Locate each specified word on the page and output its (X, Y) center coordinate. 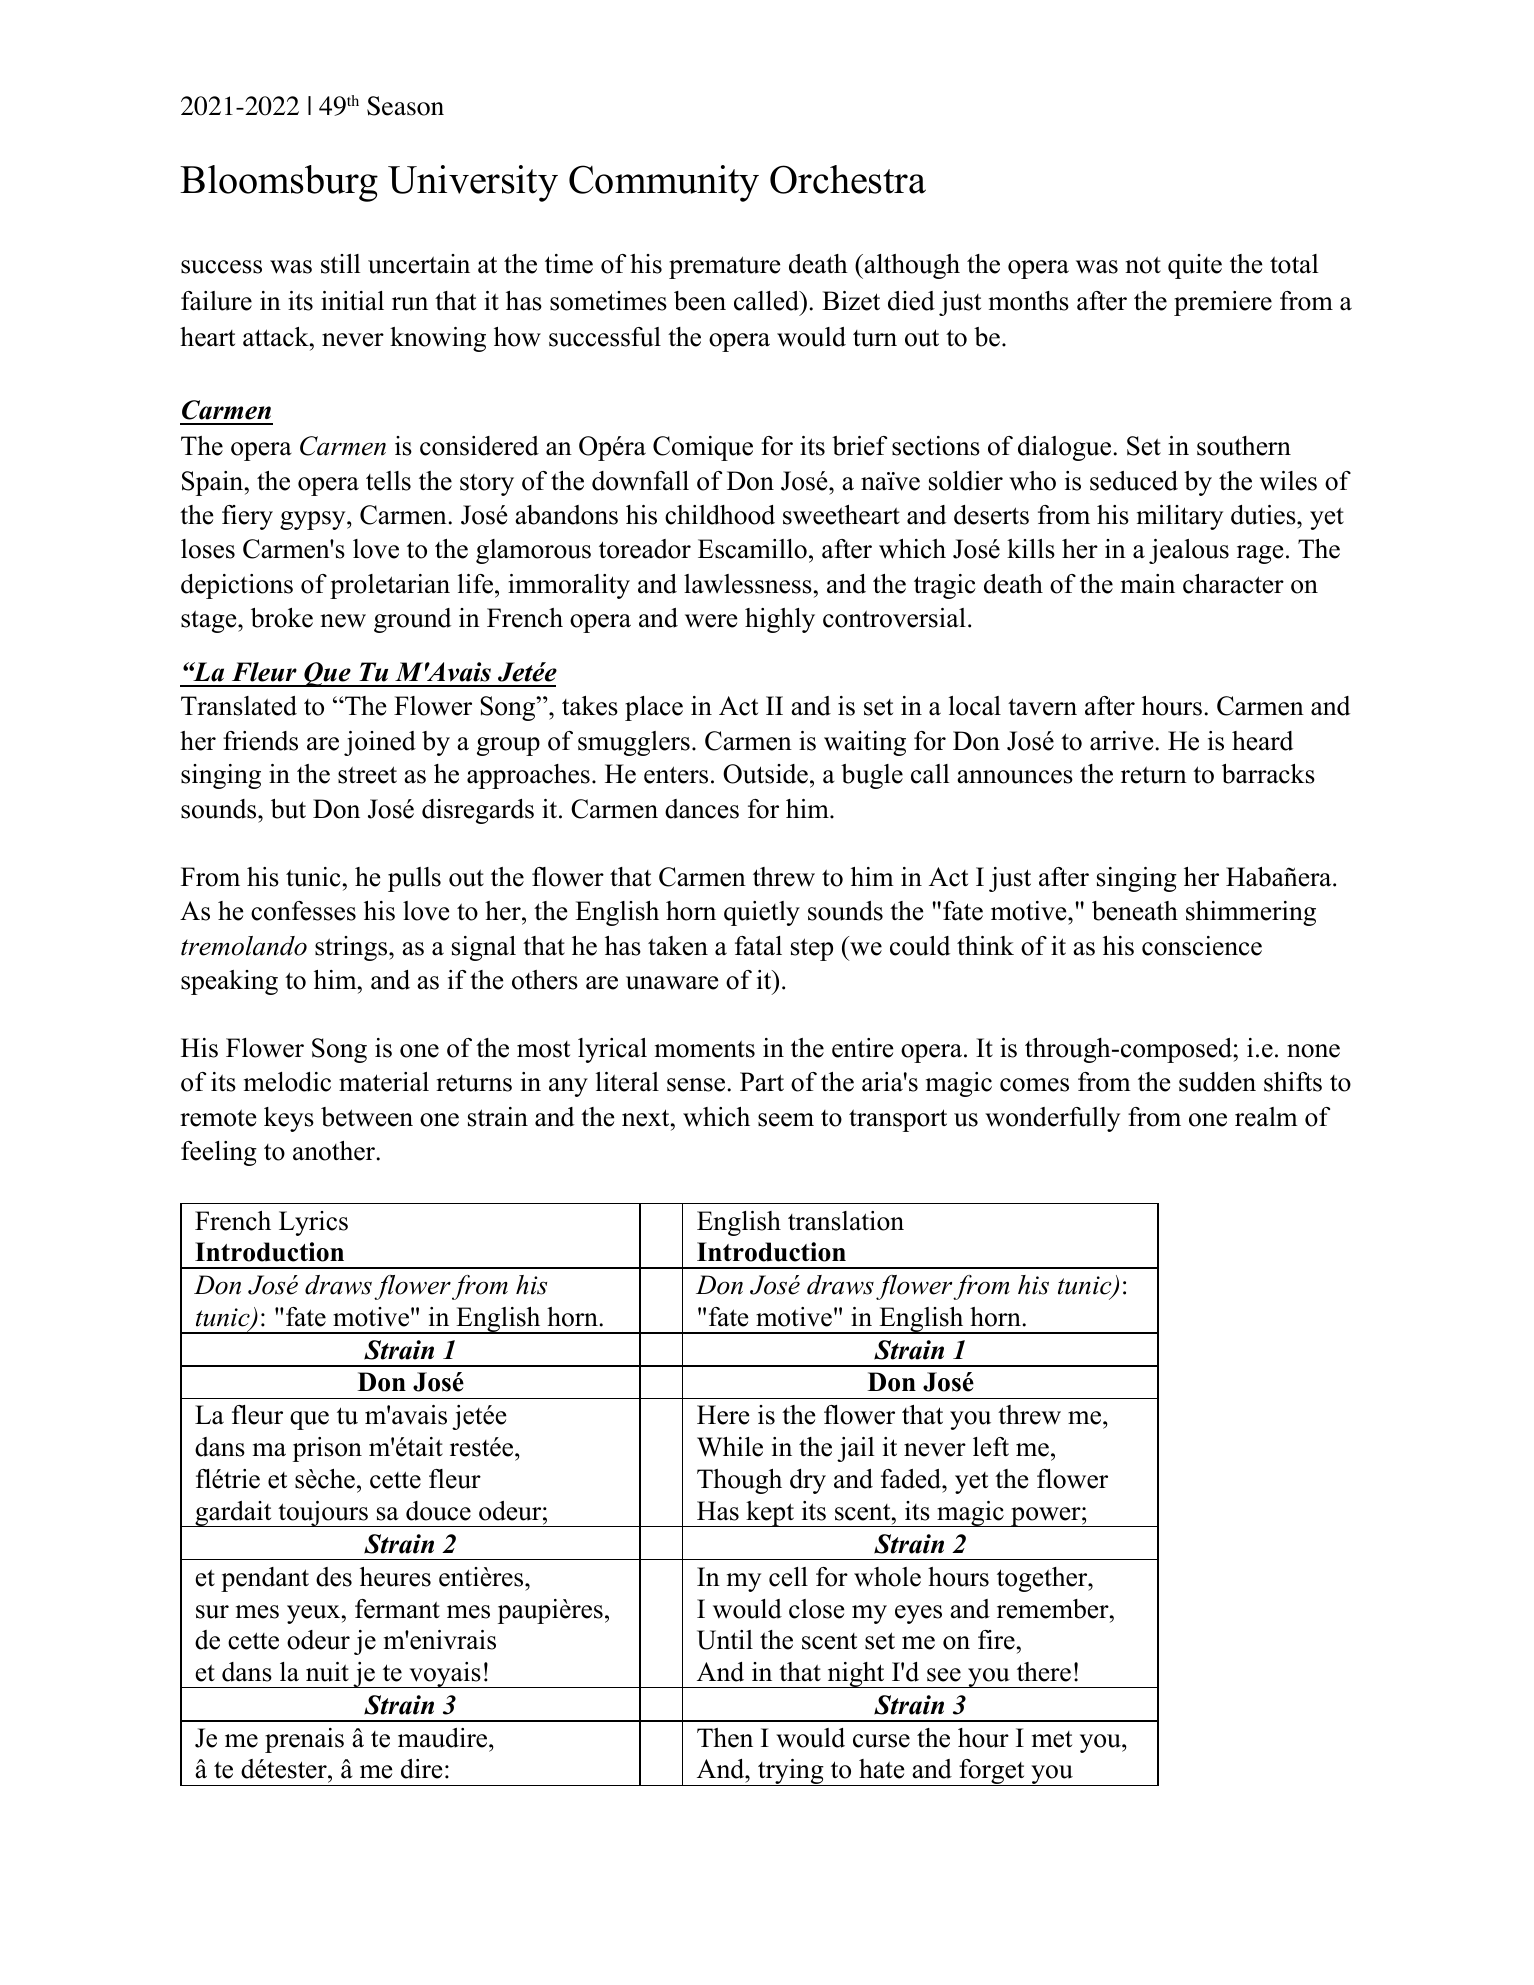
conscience (1202, 946)
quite (1195, 266)
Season (405, 106)
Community (664, 183)
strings (352, 948)
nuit (327, 1672)
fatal (758, 946)
